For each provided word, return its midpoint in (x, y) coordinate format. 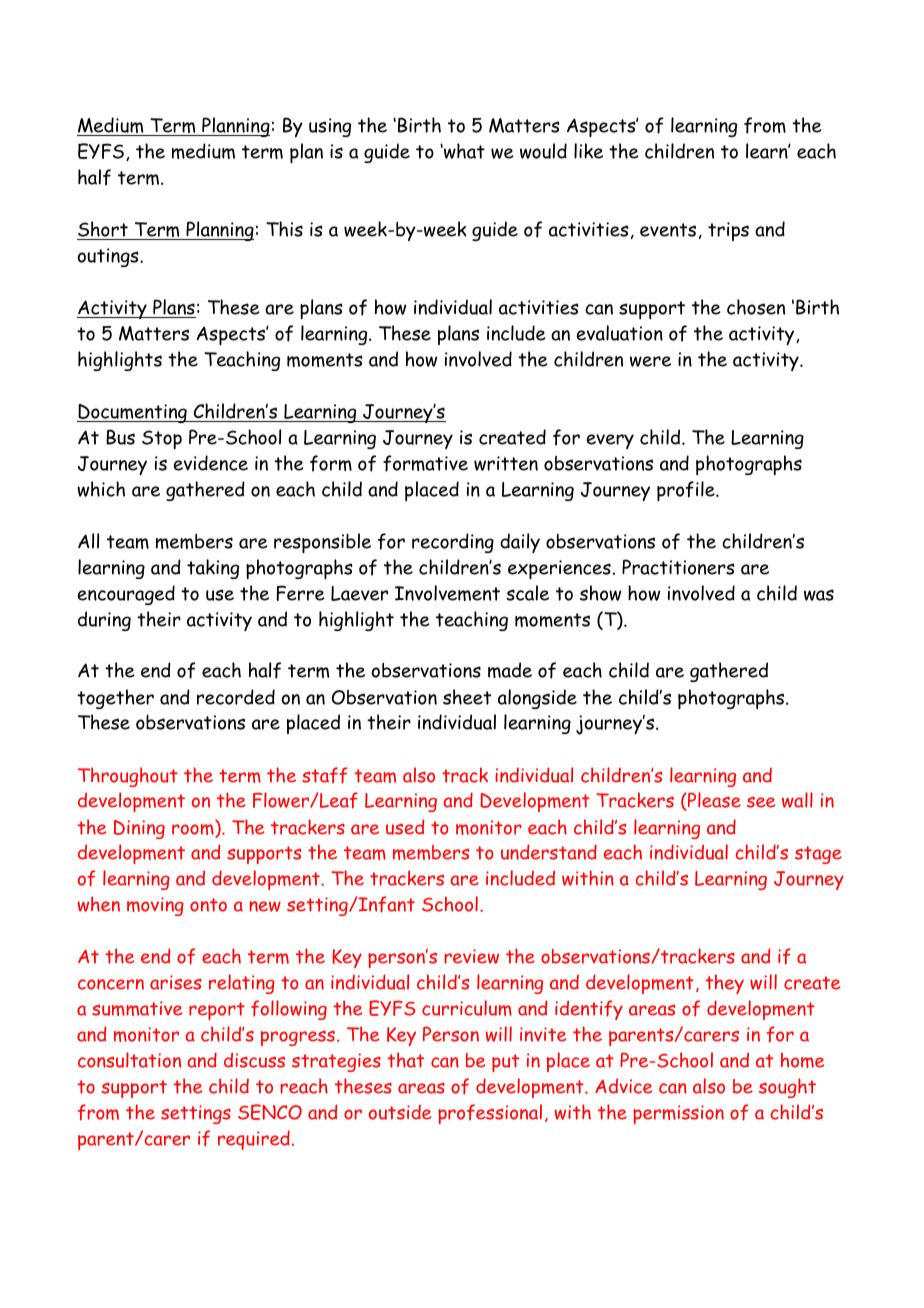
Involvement (447, 593)
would (543, 151)
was (819, 595)
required (254, 1140)
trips (728, 231)
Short (103, 229)
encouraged (126, 595)
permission (678, 1114)
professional (490, 1114)
